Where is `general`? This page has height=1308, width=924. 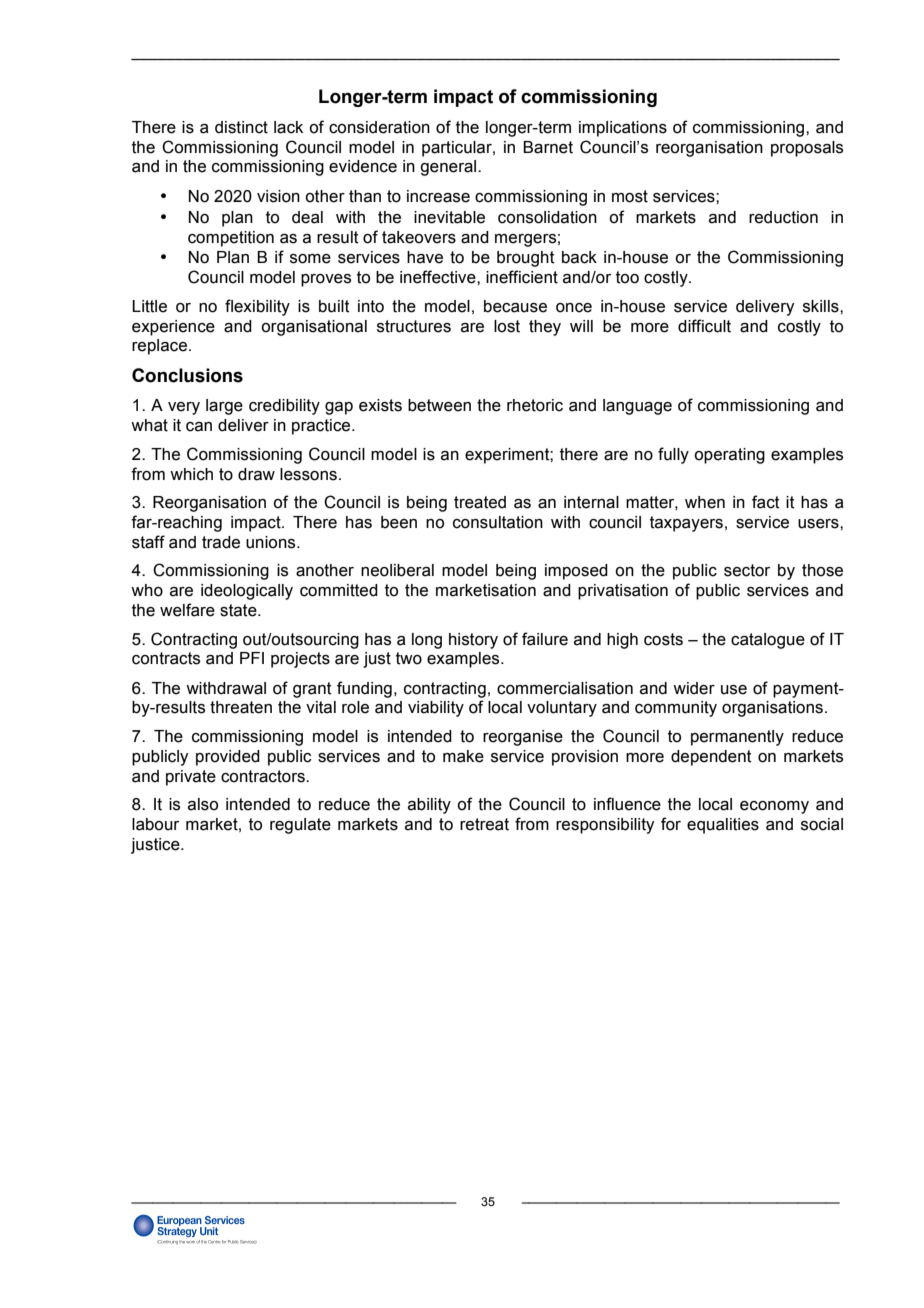 general is located at coordinates (449, 168).
